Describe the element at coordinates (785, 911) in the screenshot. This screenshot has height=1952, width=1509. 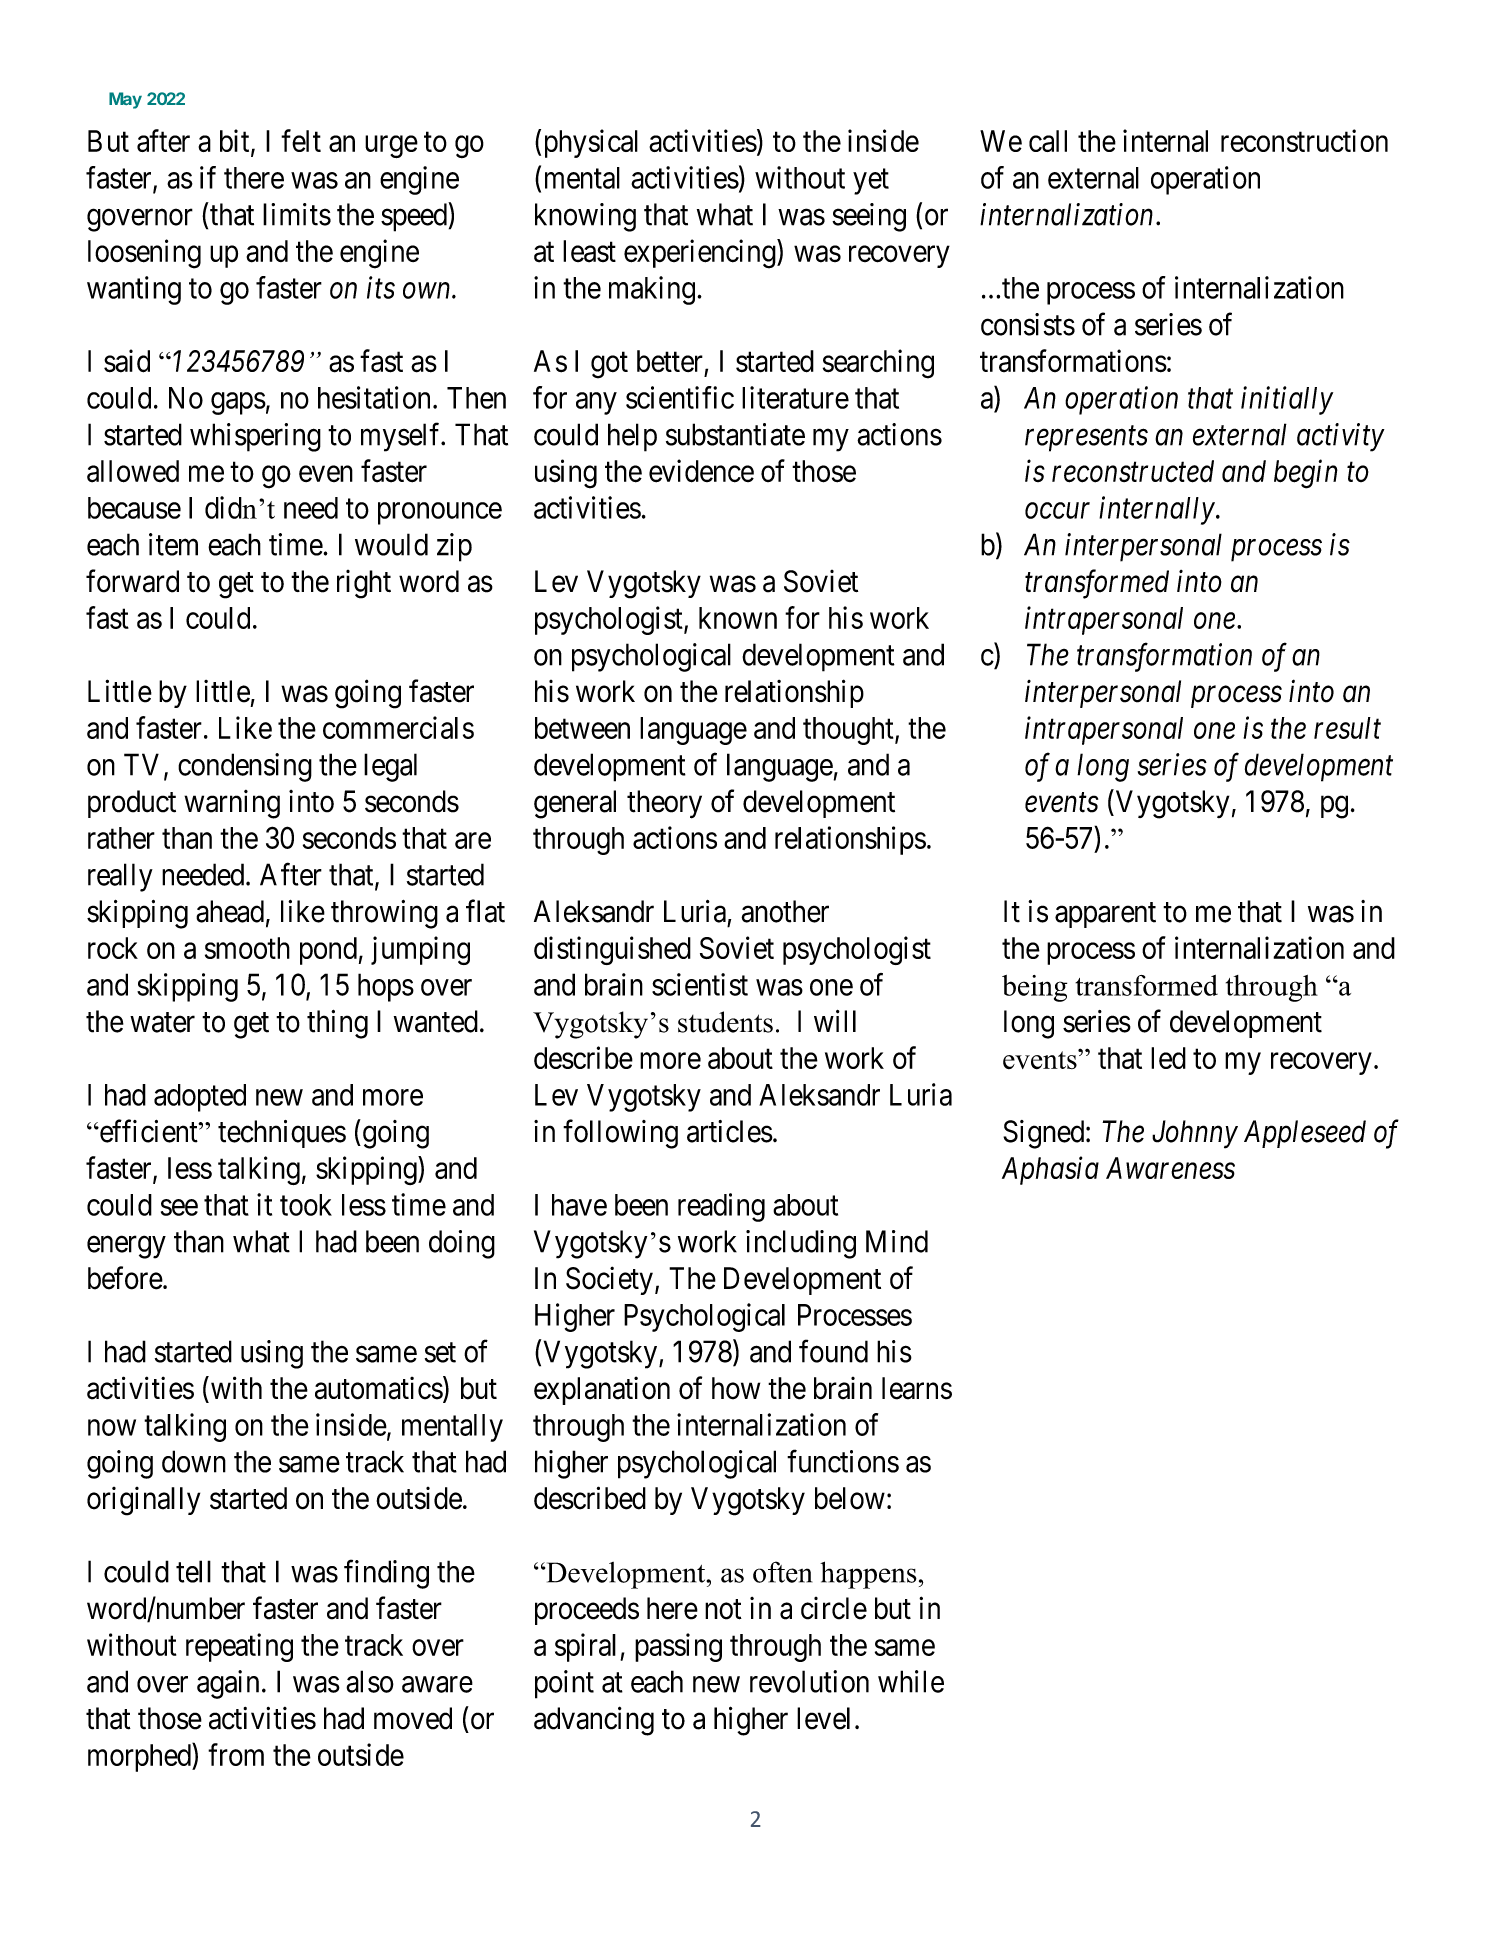
I see `another` at that location.
